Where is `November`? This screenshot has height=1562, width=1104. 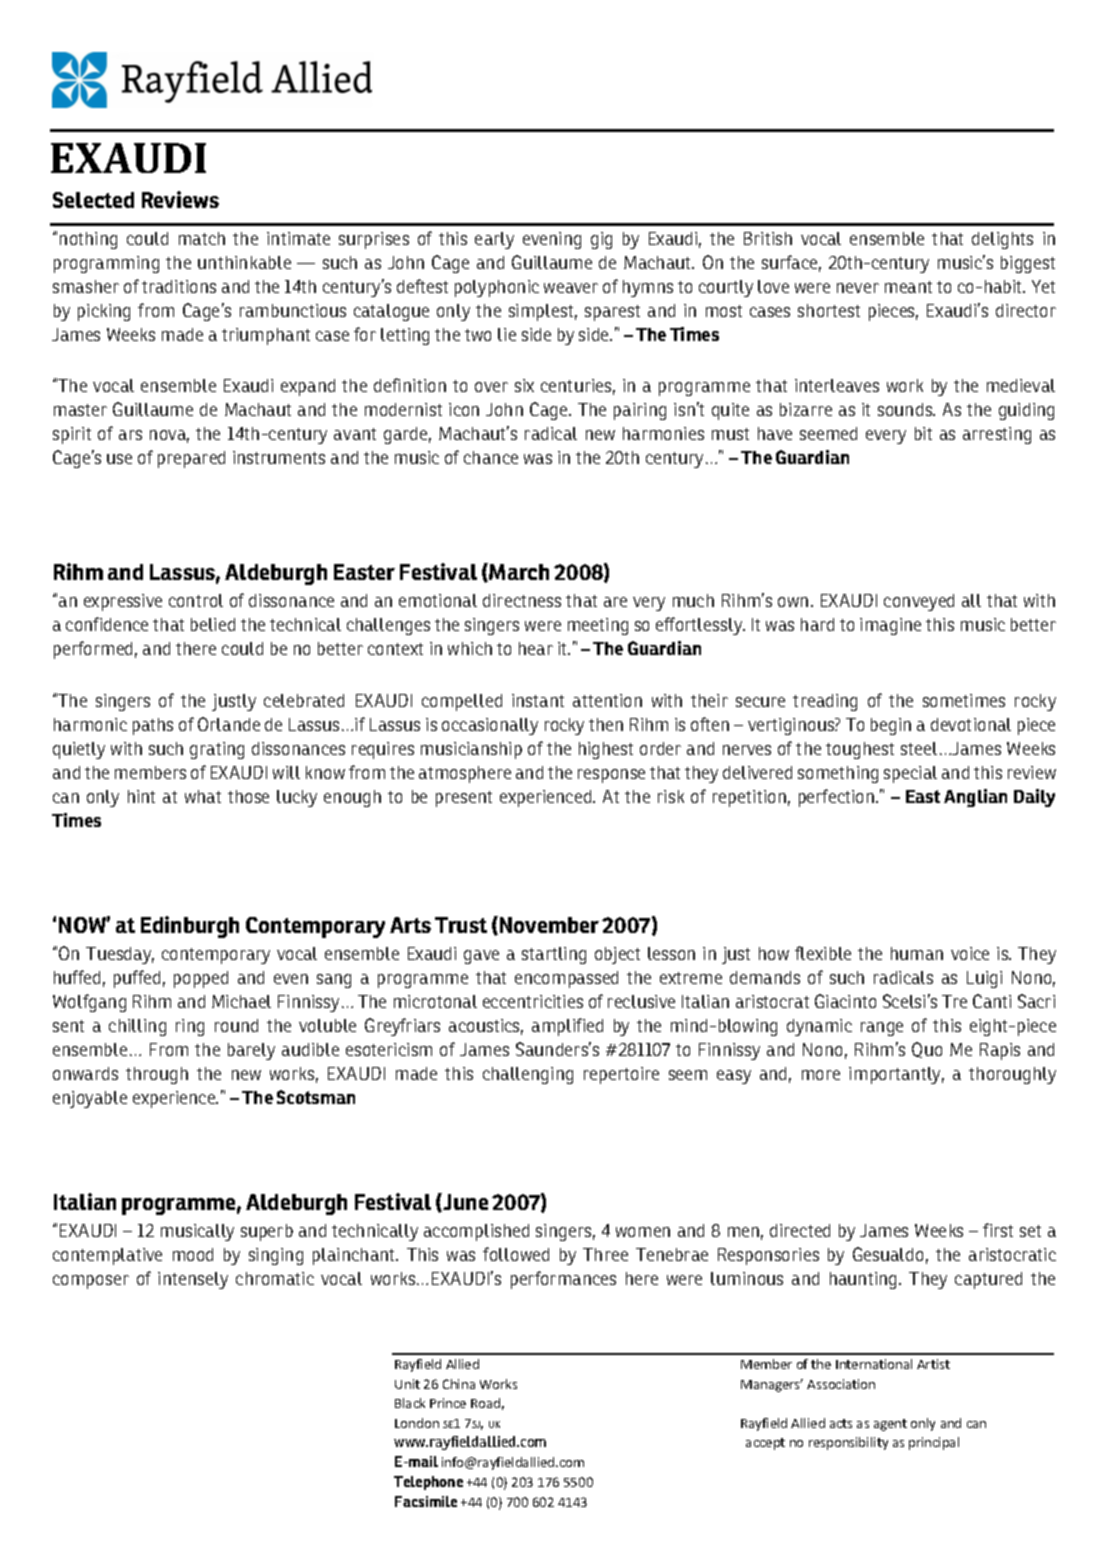 November is located at coordinates (549, 925).
